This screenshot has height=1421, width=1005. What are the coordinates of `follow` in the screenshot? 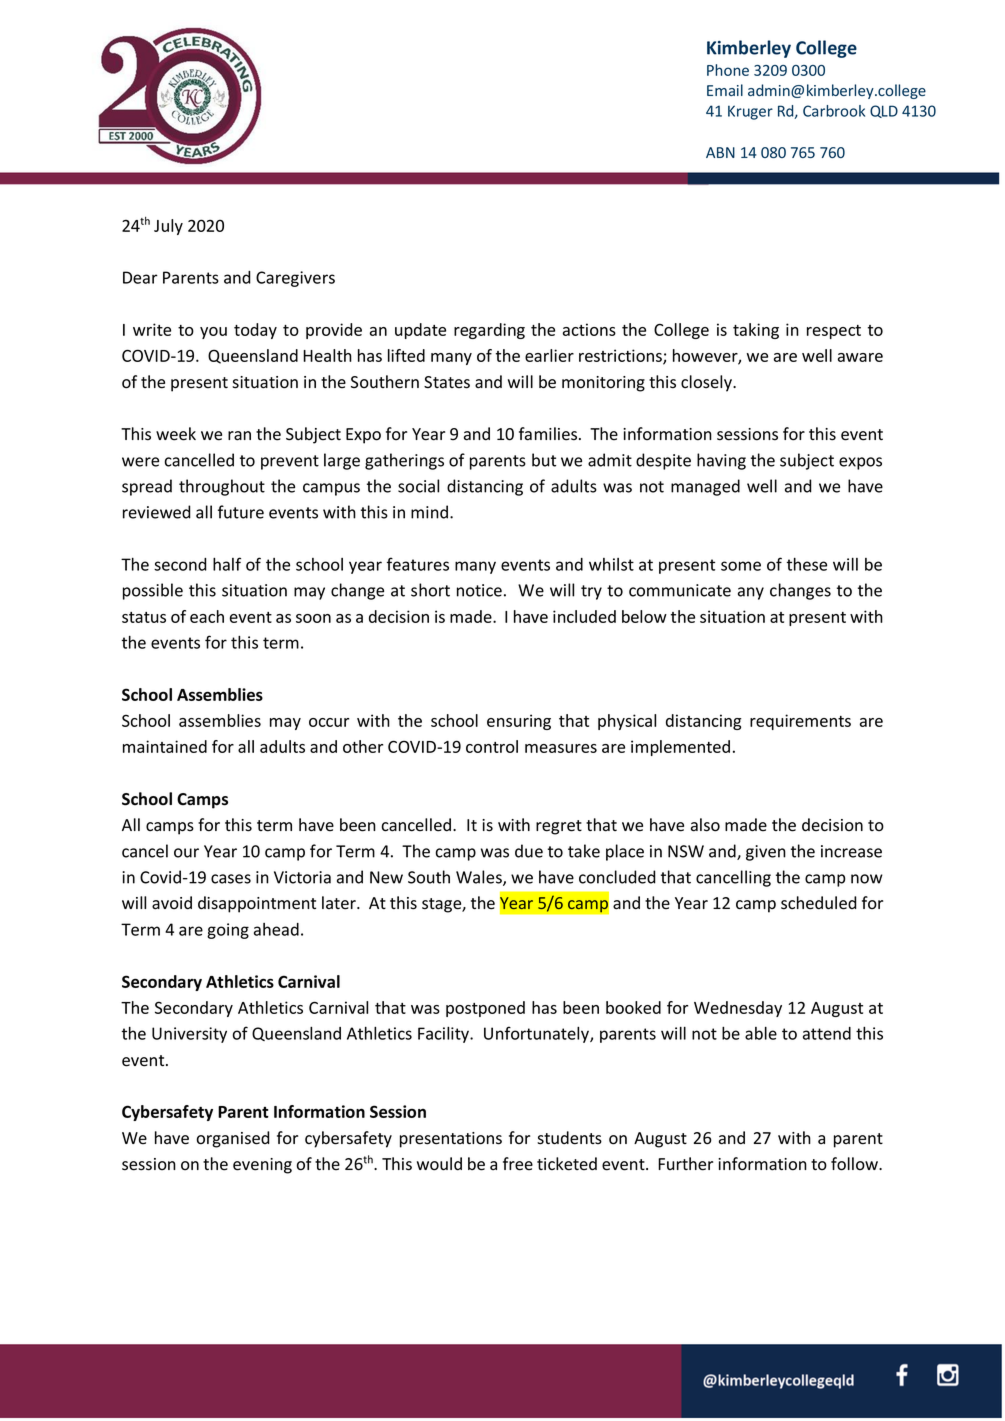 It's located at (855, 1164).
